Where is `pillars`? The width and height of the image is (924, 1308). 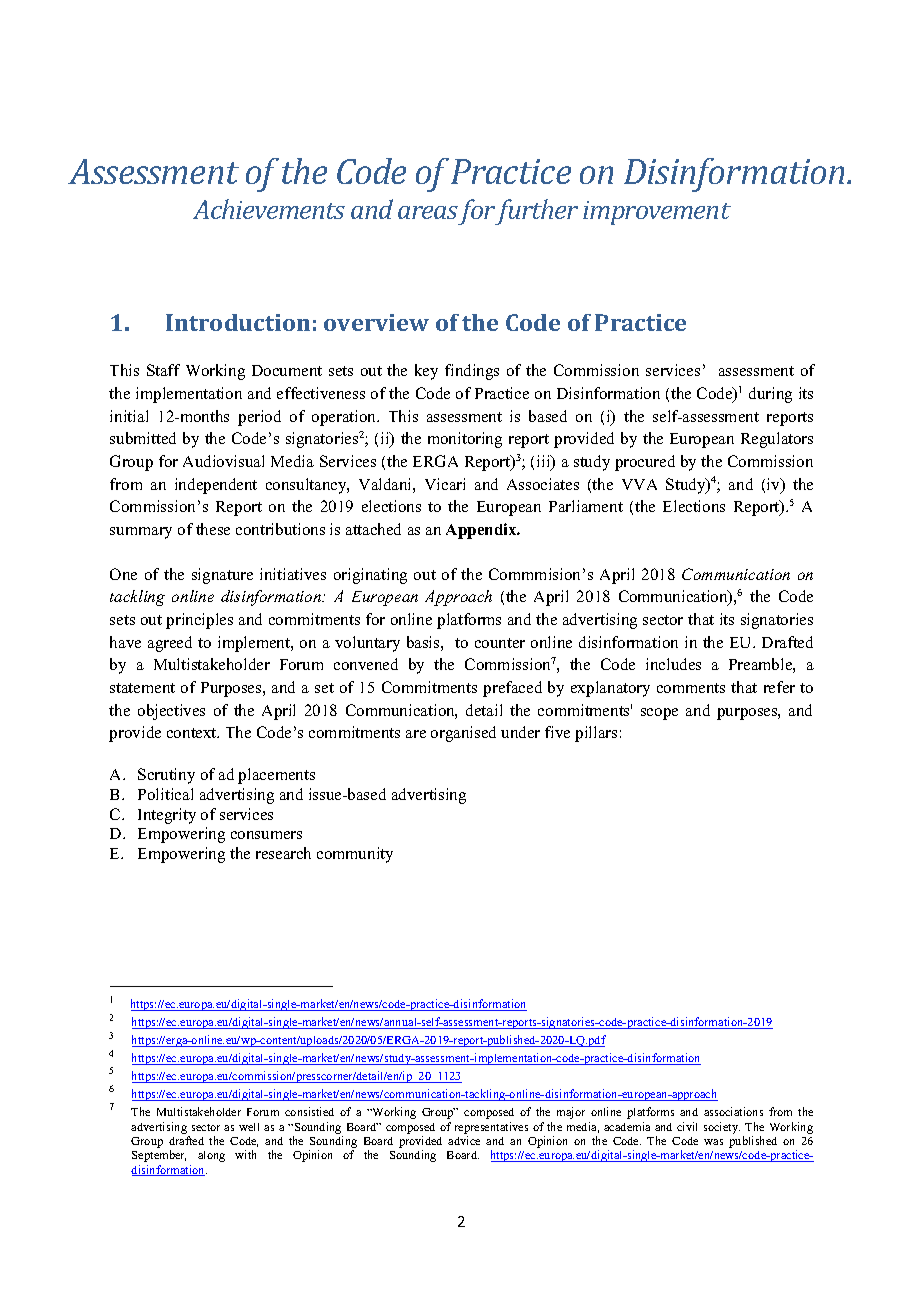
pillars is located at coordinates (596, 734).
